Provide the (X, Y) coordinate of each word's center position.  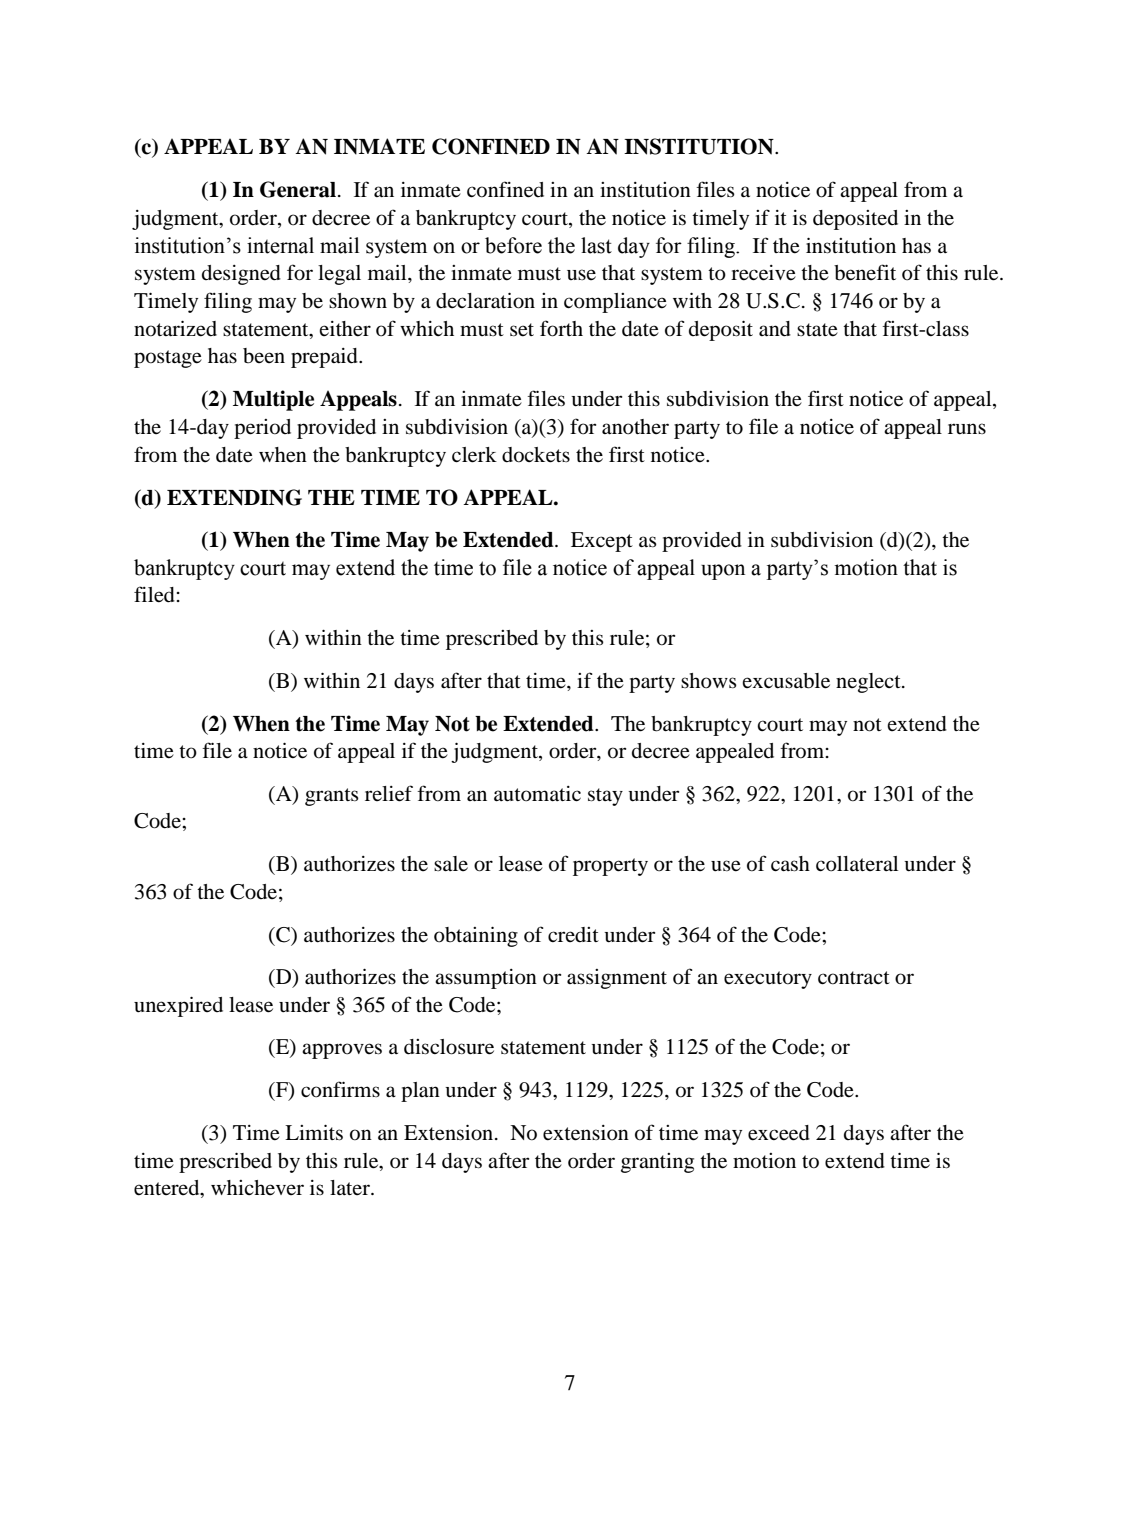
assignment (617, 979)
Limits (314, 1132)
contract (854, 978)
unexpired (178, 1006)
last (596, 245)
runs (967, 429)
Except (602, 542)
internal (280, 245)
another (635, 427)
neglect (869, 683)
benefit (865, 272)
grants (332, 797)
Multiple (273, 400)
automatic (537, 794)
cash (790, 864)
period (262, 429)
